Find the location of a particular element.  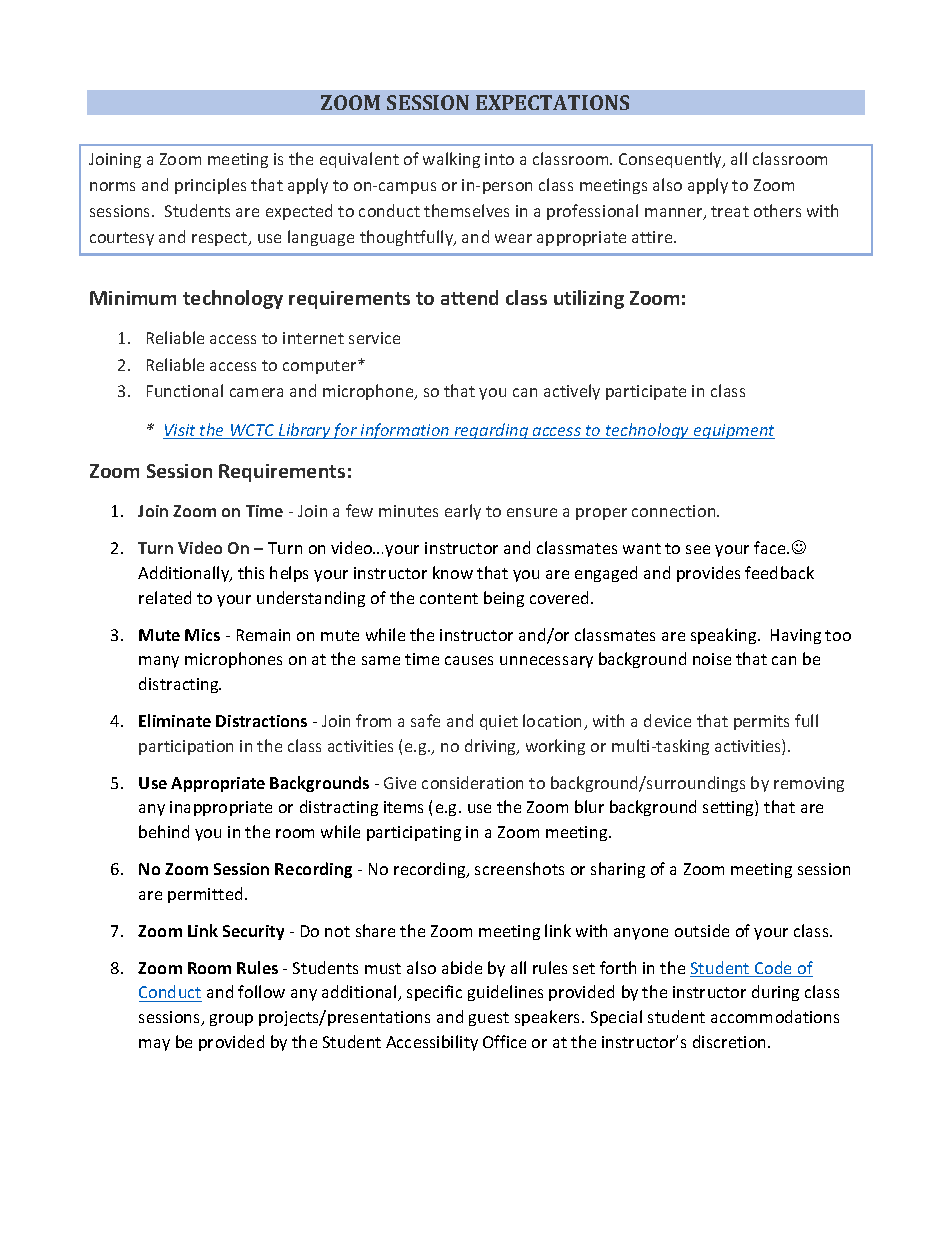

principles is located at coordinates (210, 186).
